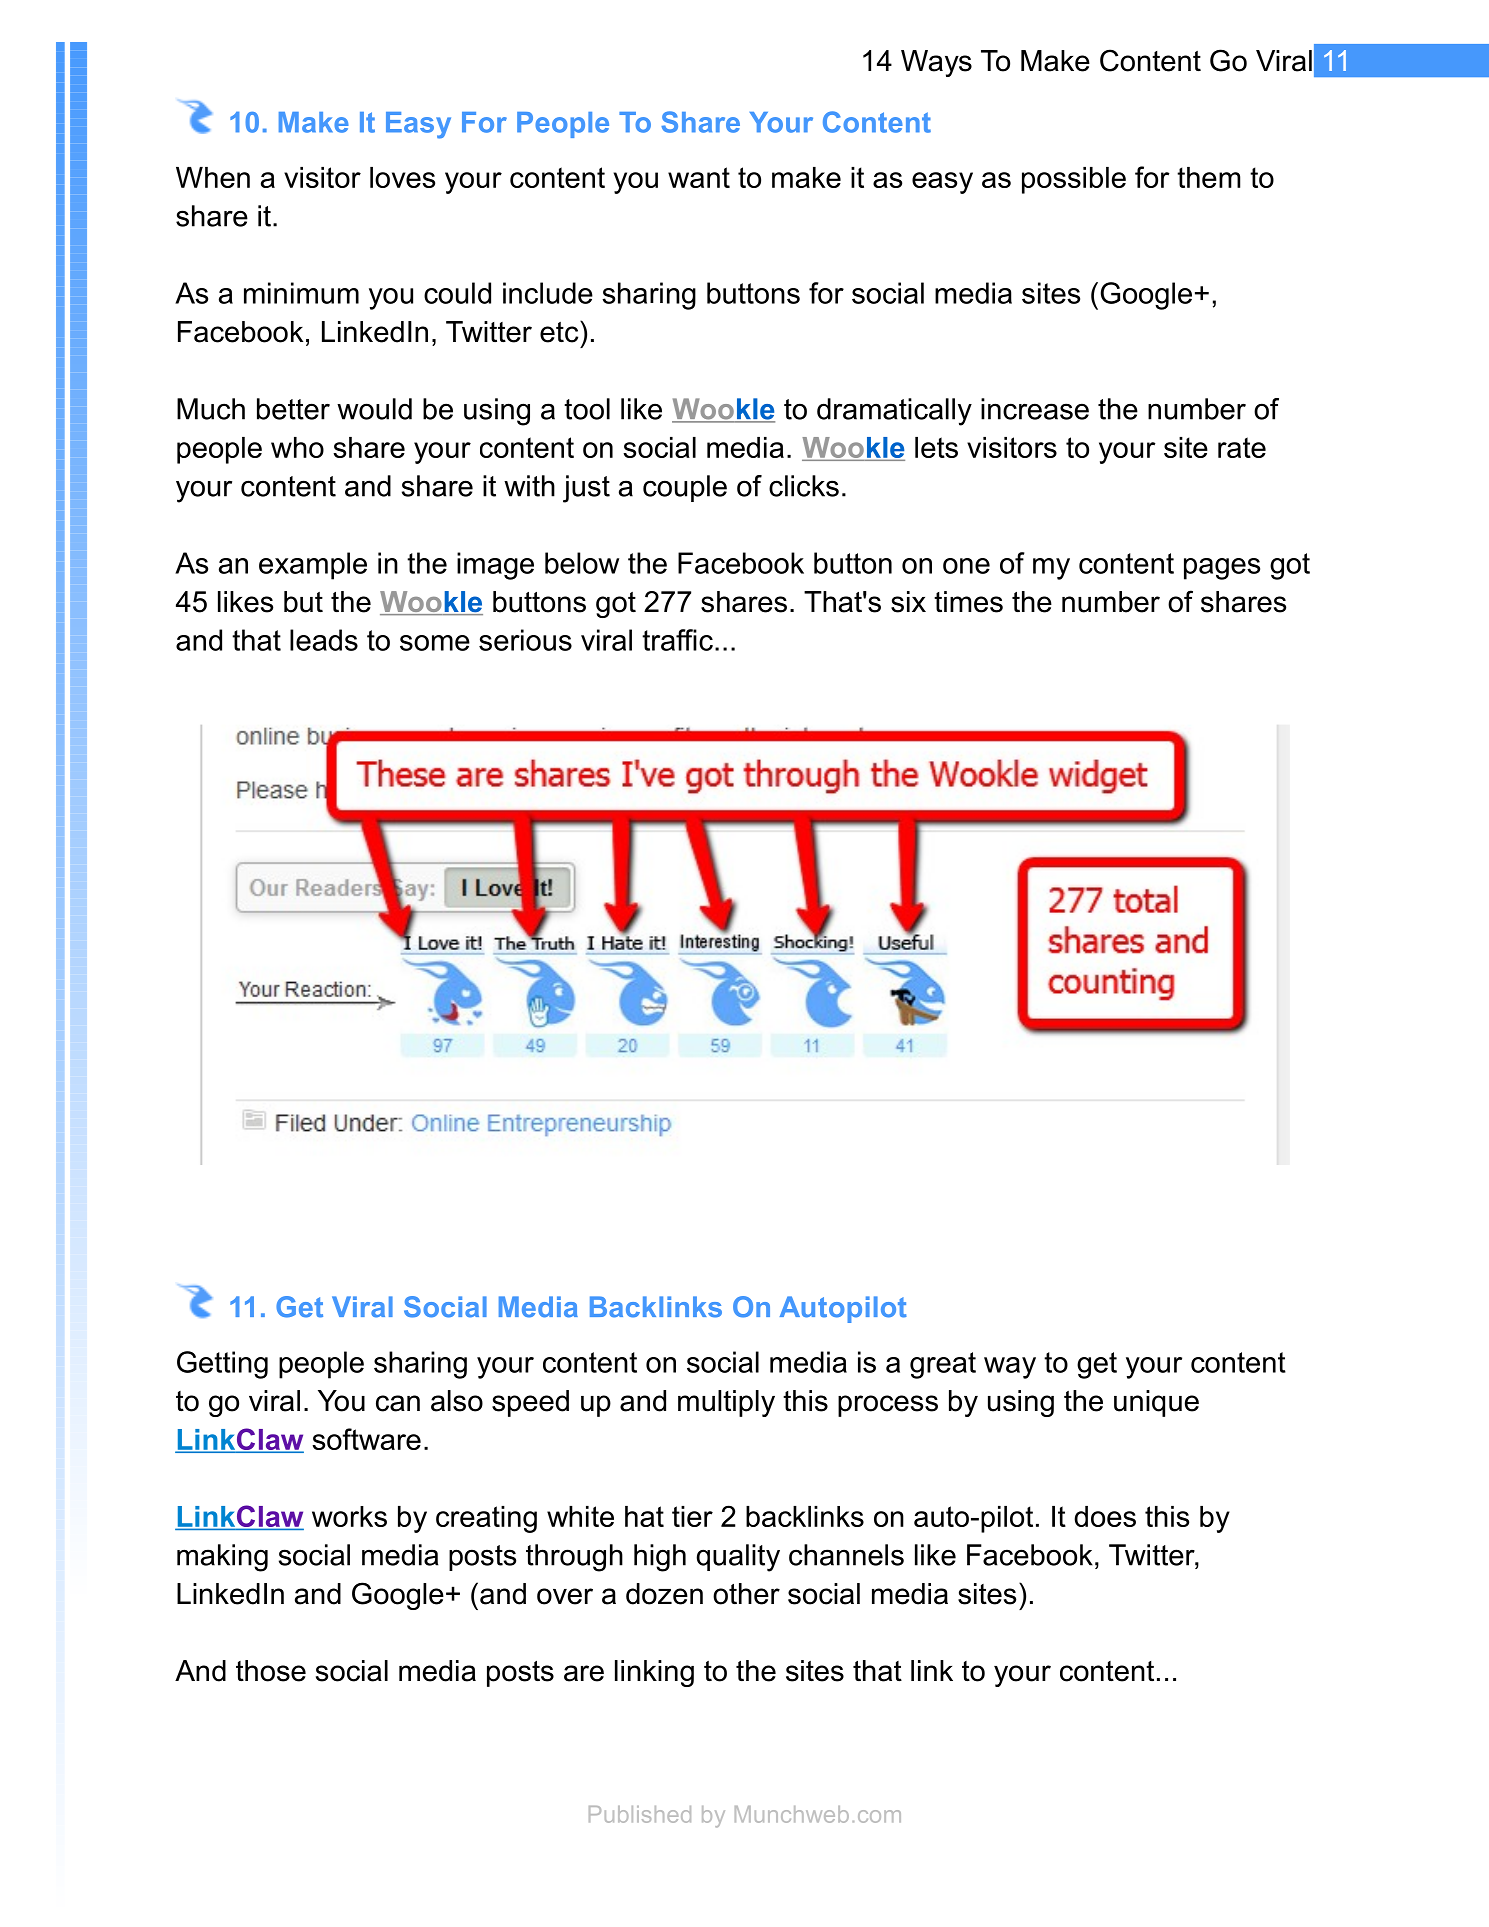  Describe the element at coordinates (640, 1814) in the screenshot. I see `Published` at that location.
